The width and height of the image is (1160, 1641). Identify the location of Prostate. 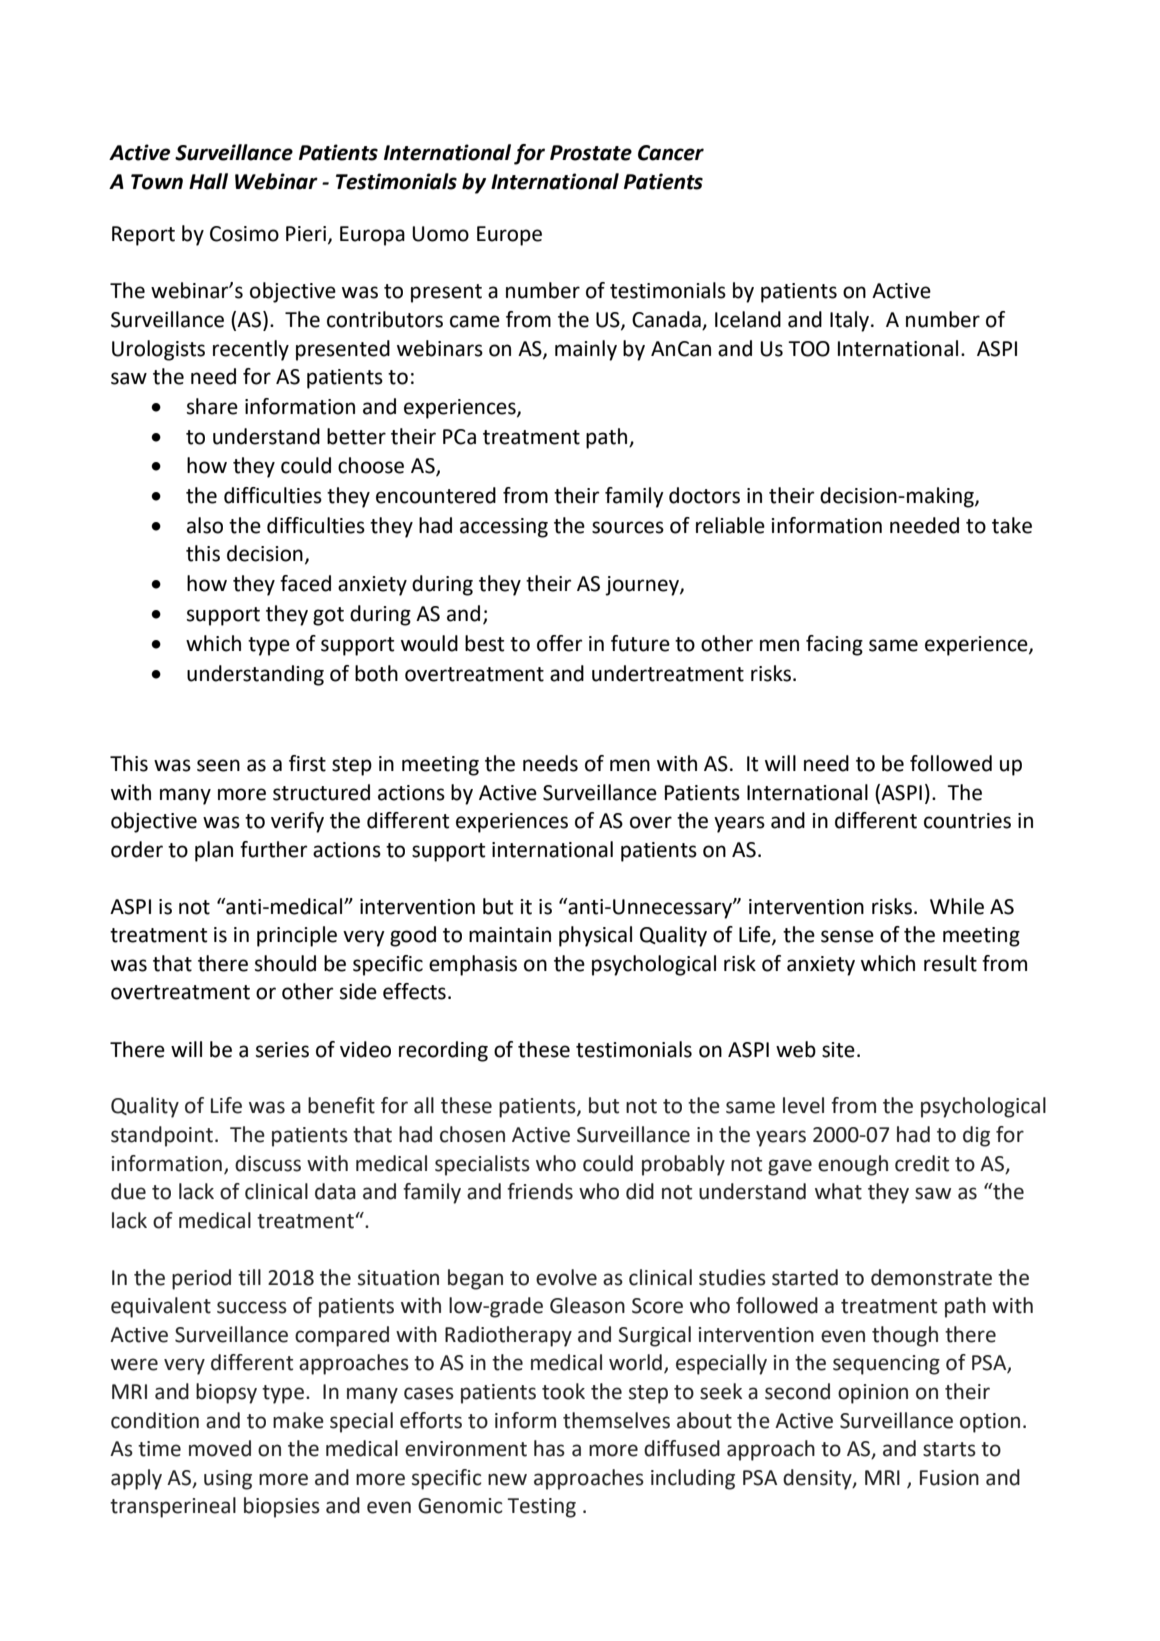
(591, 153).
